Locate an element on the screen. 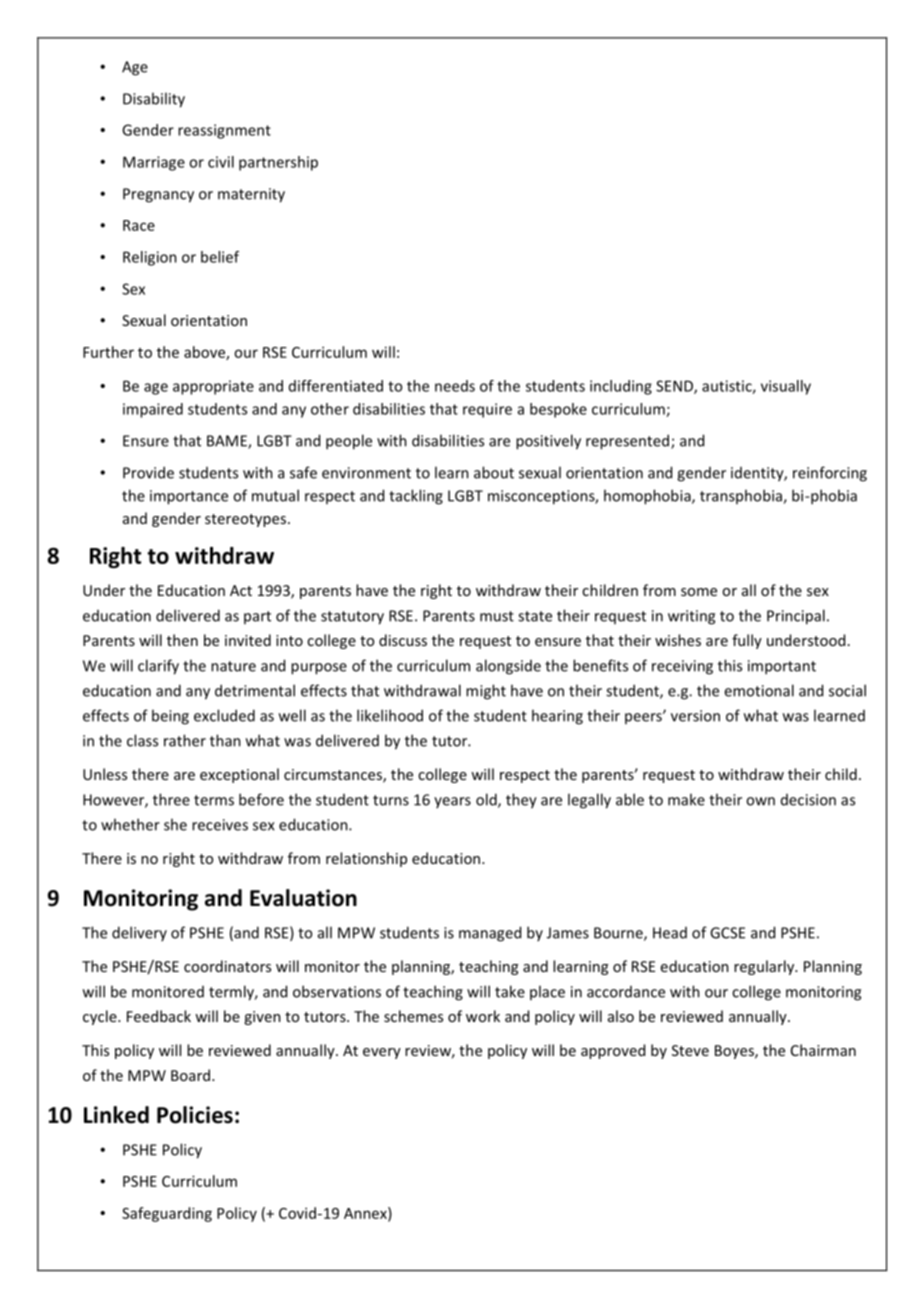 The width and height of the screenshot is (924, 1308). own is located at coordinates (760, 801).
